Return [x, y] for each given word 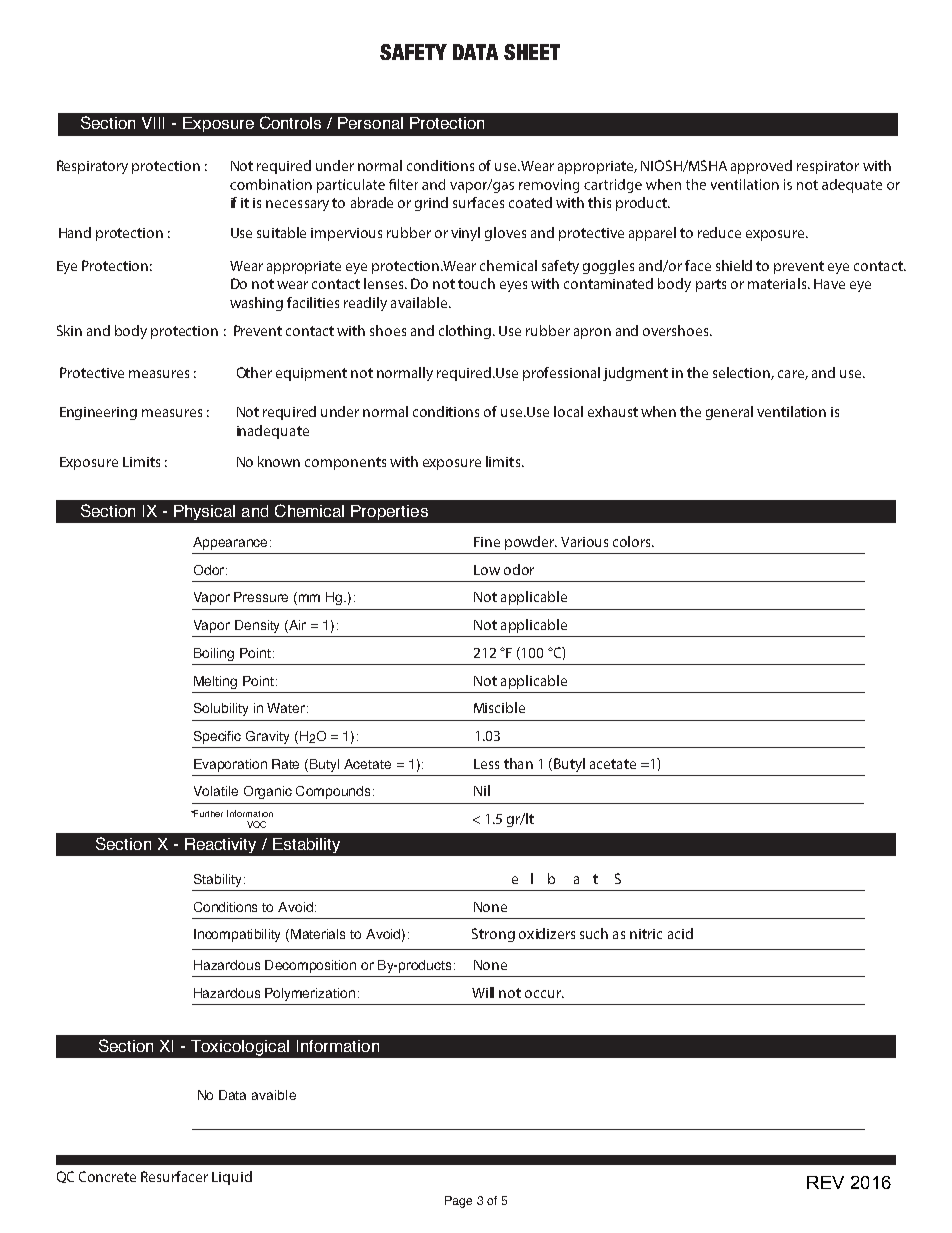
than [518, 763]
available [420, 302]
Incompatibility [237, 935]
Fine [487, 542]
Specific [217, 737]
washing [256, 304]
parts [711, 285]
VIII [153, 123]
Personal [370, 123]
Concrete [107, 1176]
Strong [493, 935]
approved [761, 167]
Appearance [230, 543]
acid [680, 933]
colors [633, 541]
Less [486, 764]
